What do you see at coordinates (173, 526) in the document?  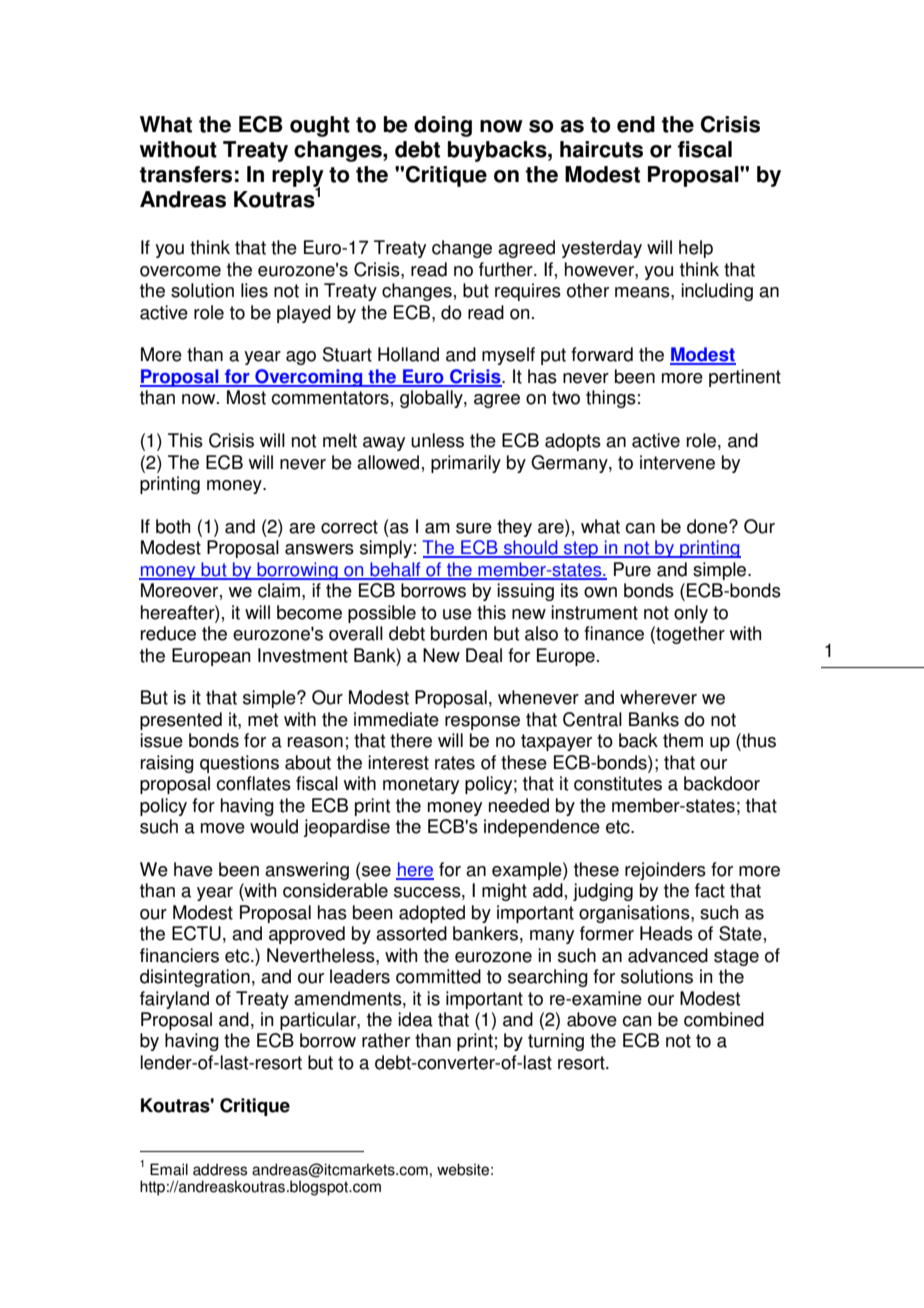 I see `both` at bounding box center [173, 526].
